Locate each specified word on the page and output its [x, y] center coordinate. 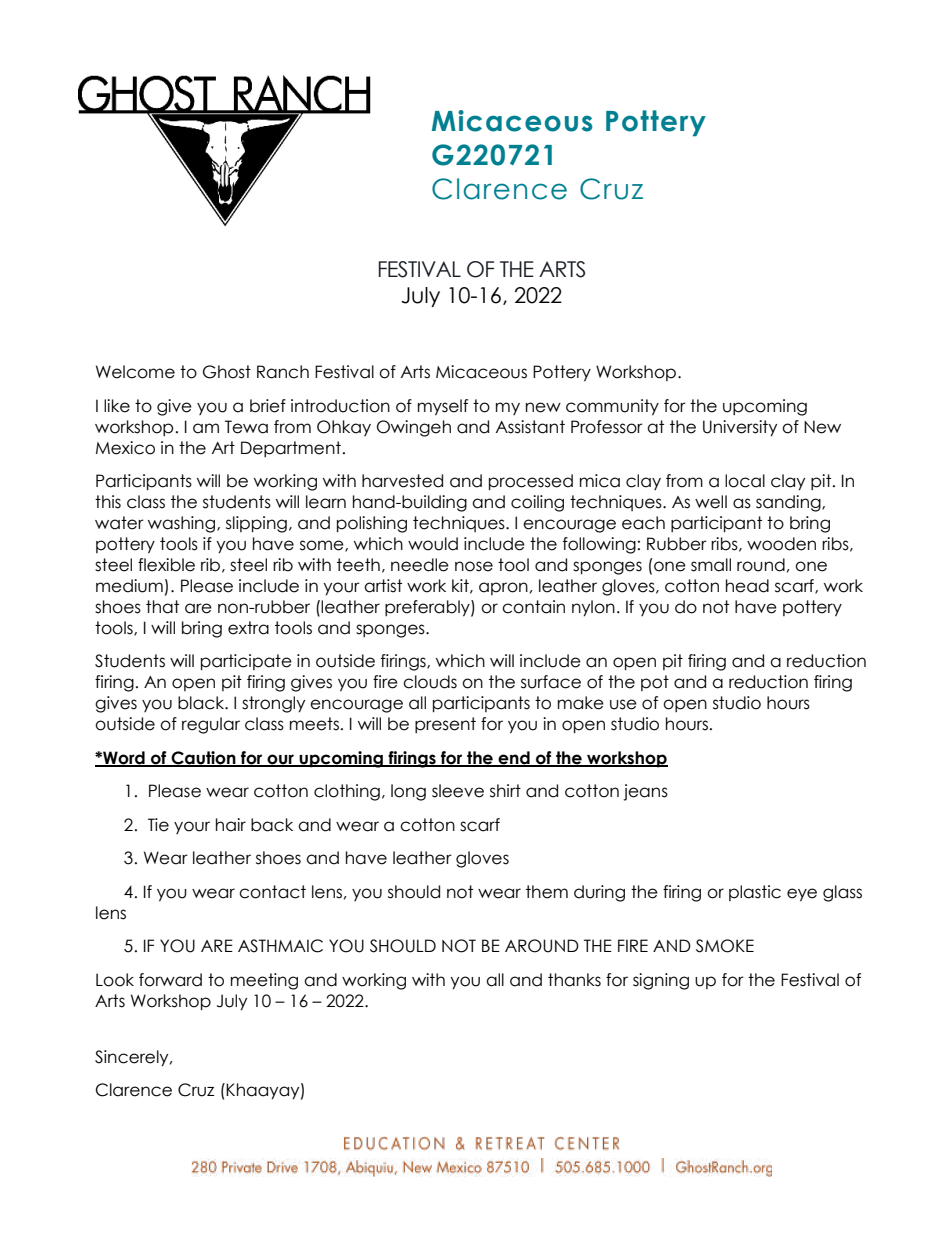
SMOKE [725, 946]
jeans [645, 792]
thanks [574, 980]
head [747, 586]
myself [443, 407]
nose [474, 566]
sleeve [458, 791]
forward [170, 980]
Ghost [227, 372]
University [740, 428]
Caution [203, 759]
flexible [166, 565]
